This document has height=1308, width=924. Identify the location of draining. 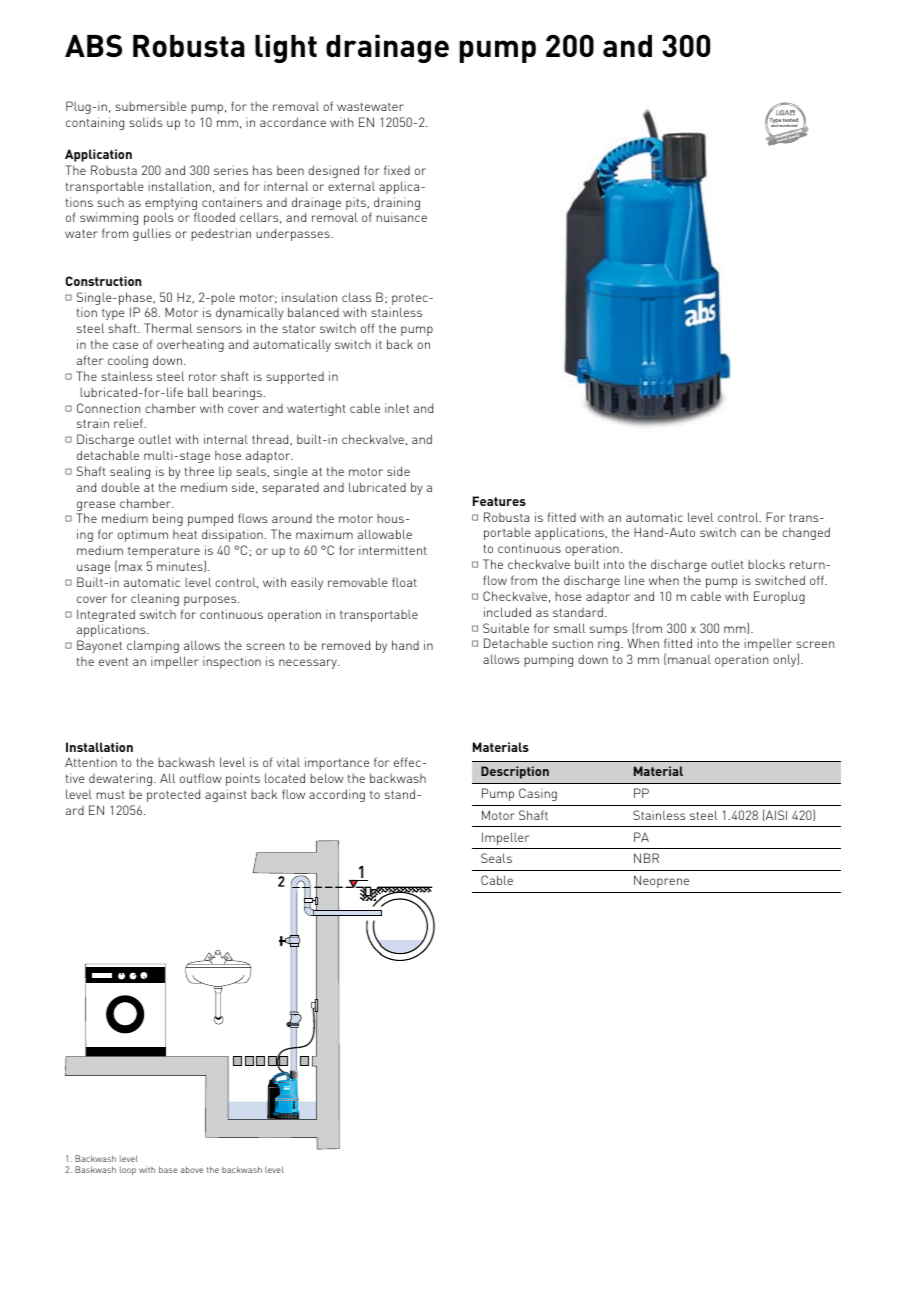
(397, 205).
